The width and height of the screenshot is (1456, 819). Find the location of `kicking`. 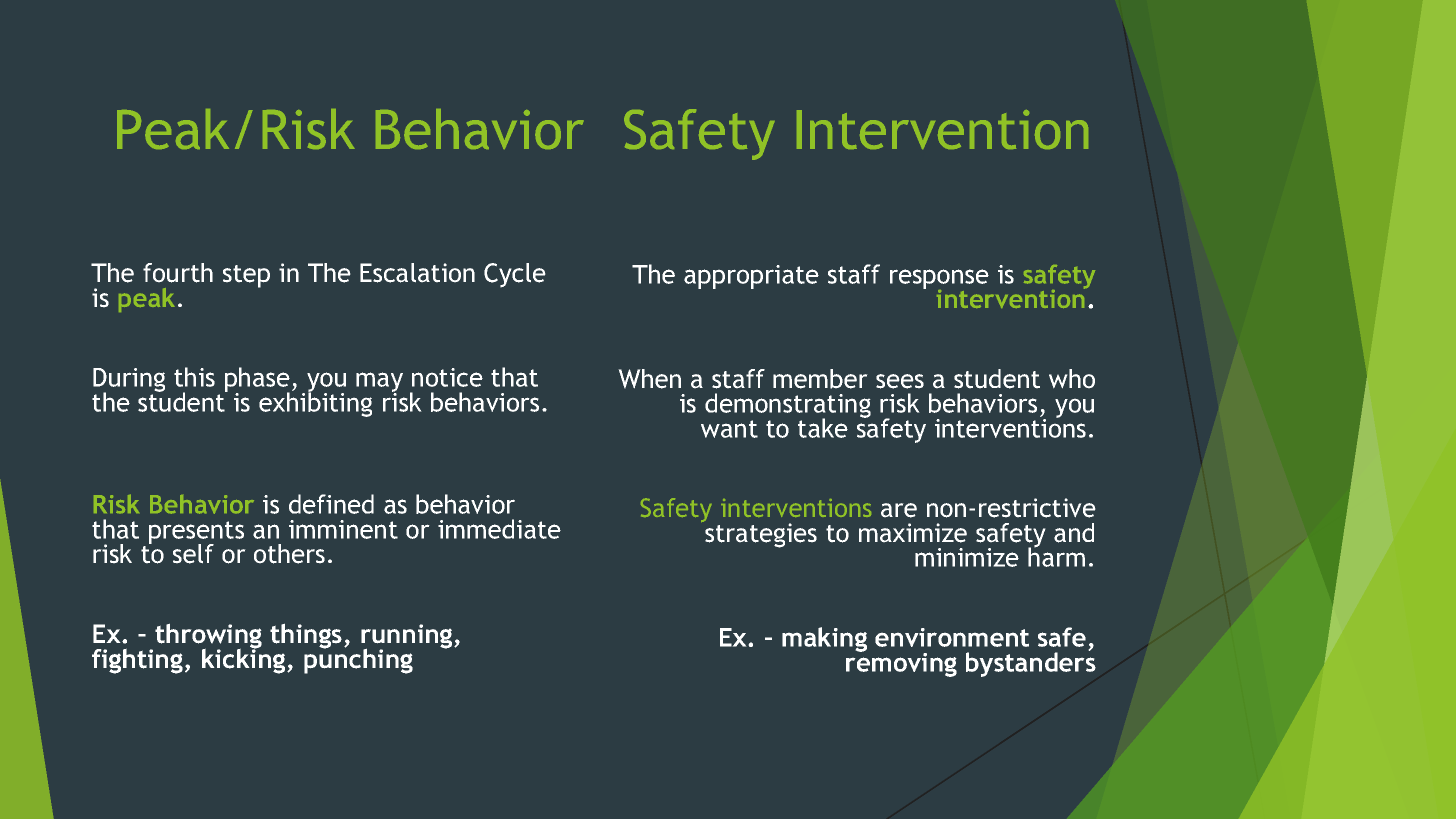

kicking is located at coordinates (245, 660).
